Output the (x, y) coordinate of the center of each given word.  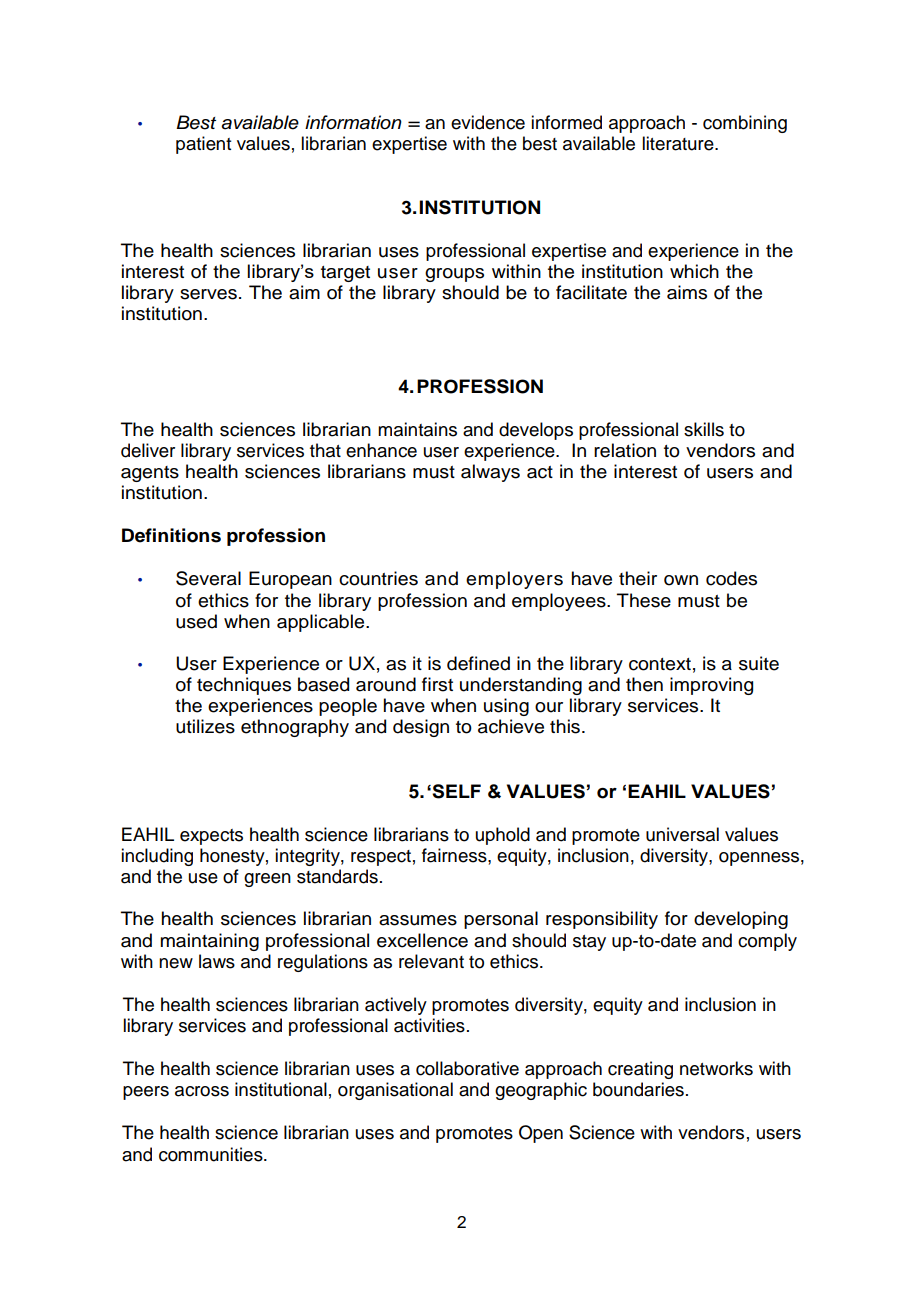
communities (212, 1154)
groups (454, 275)
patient (203, 145)
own (681, 580)
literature (679, 143)
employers (514, 580)
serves (208, 294)
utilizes (205, 726)
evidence (488, 122)
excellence (422, 940)
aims (687, 292)
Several (208, 578)
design (421, 728)
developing (741, 920)
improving (711, 686)
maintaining (210, 942)
